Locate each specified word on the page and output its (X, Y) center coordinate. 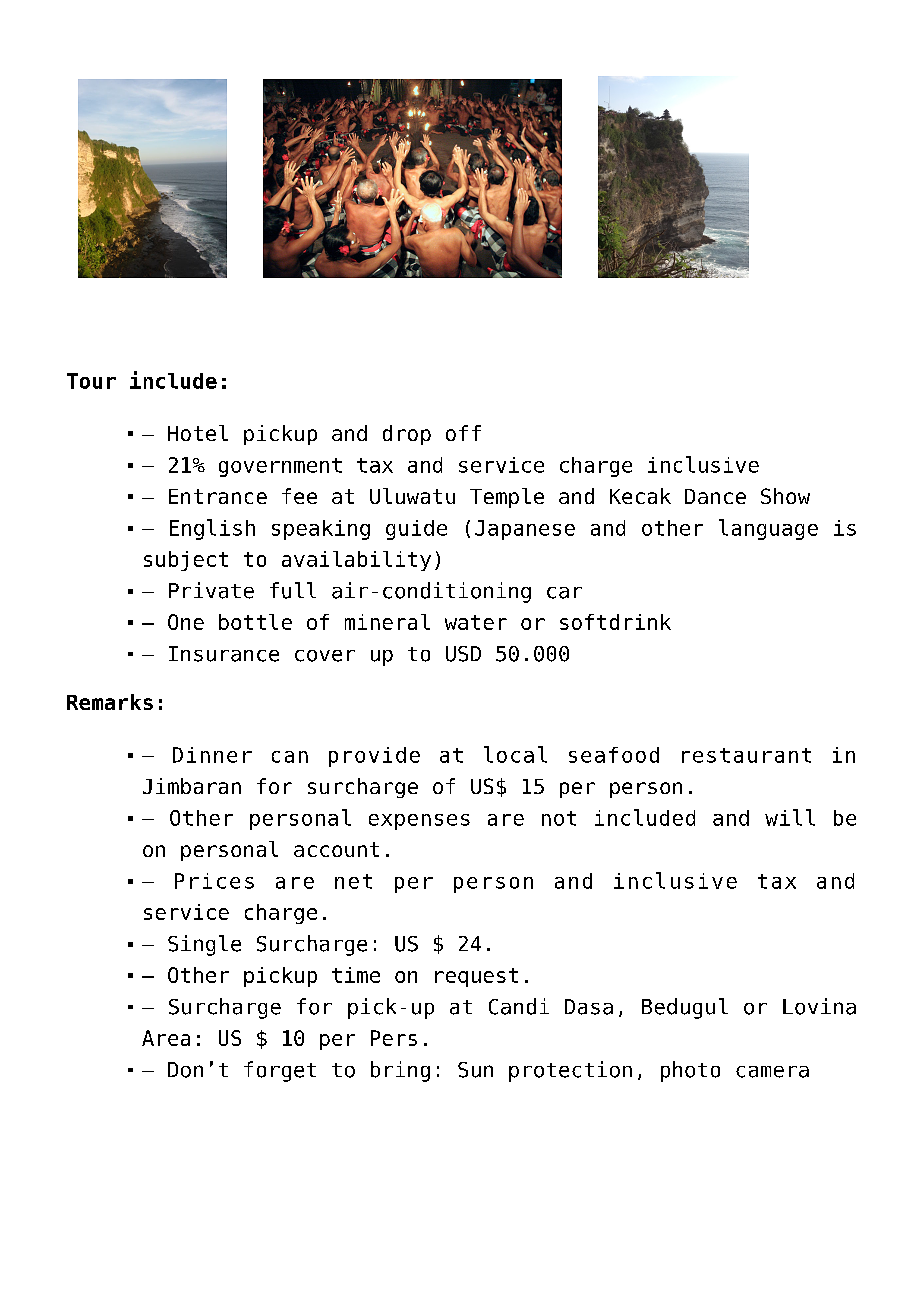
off (463, 433)
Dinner (212, 755)
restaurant (746, 755)
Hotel (198, 433)
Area (166, 1038)
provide (374, 757)
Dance (715, 496)
